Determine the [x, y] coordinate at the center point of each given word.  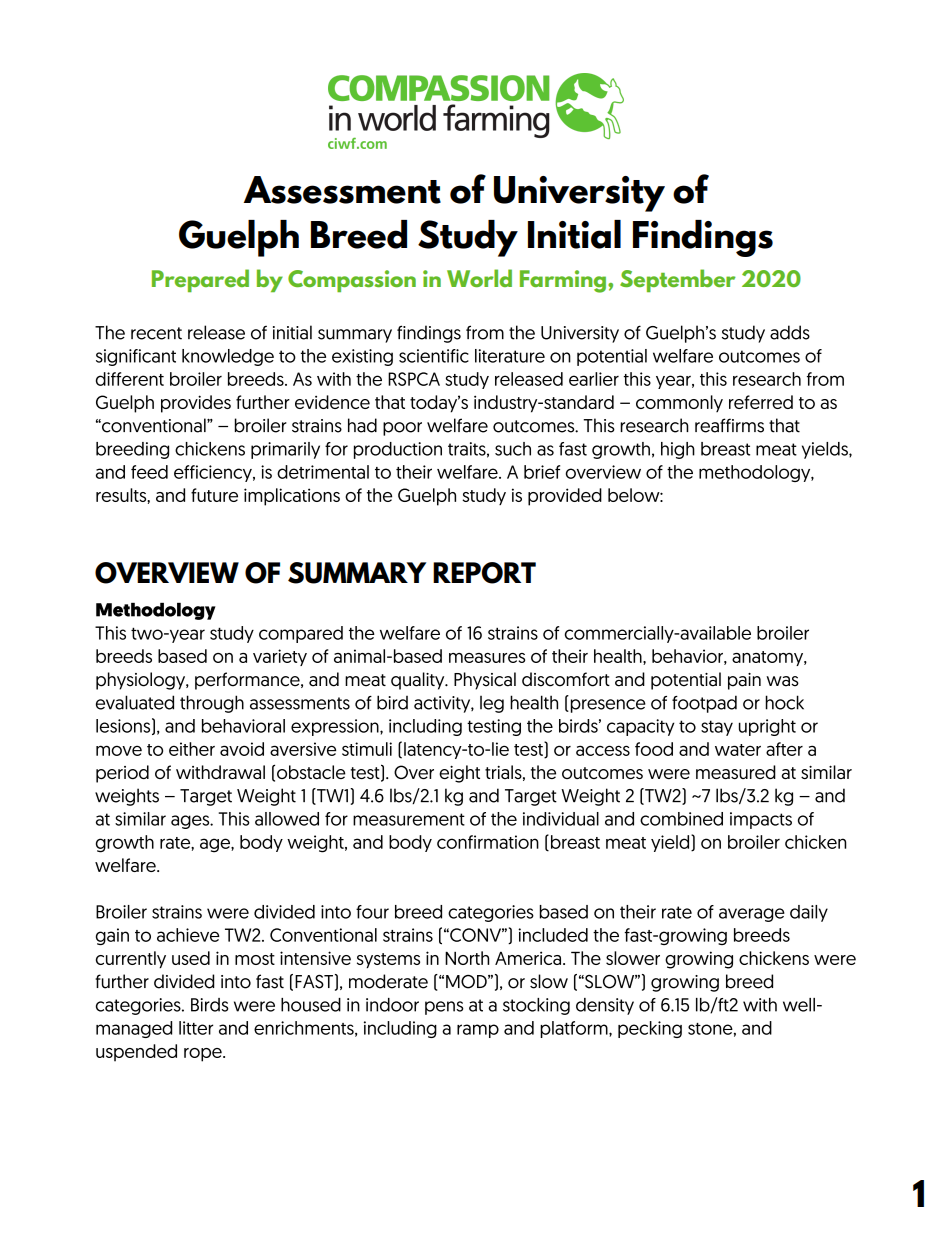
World [479, 278]
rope [204, 1055]
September [678, 280]
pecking [650, 1029]
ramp [478, 1031]
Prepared [200, 280]
